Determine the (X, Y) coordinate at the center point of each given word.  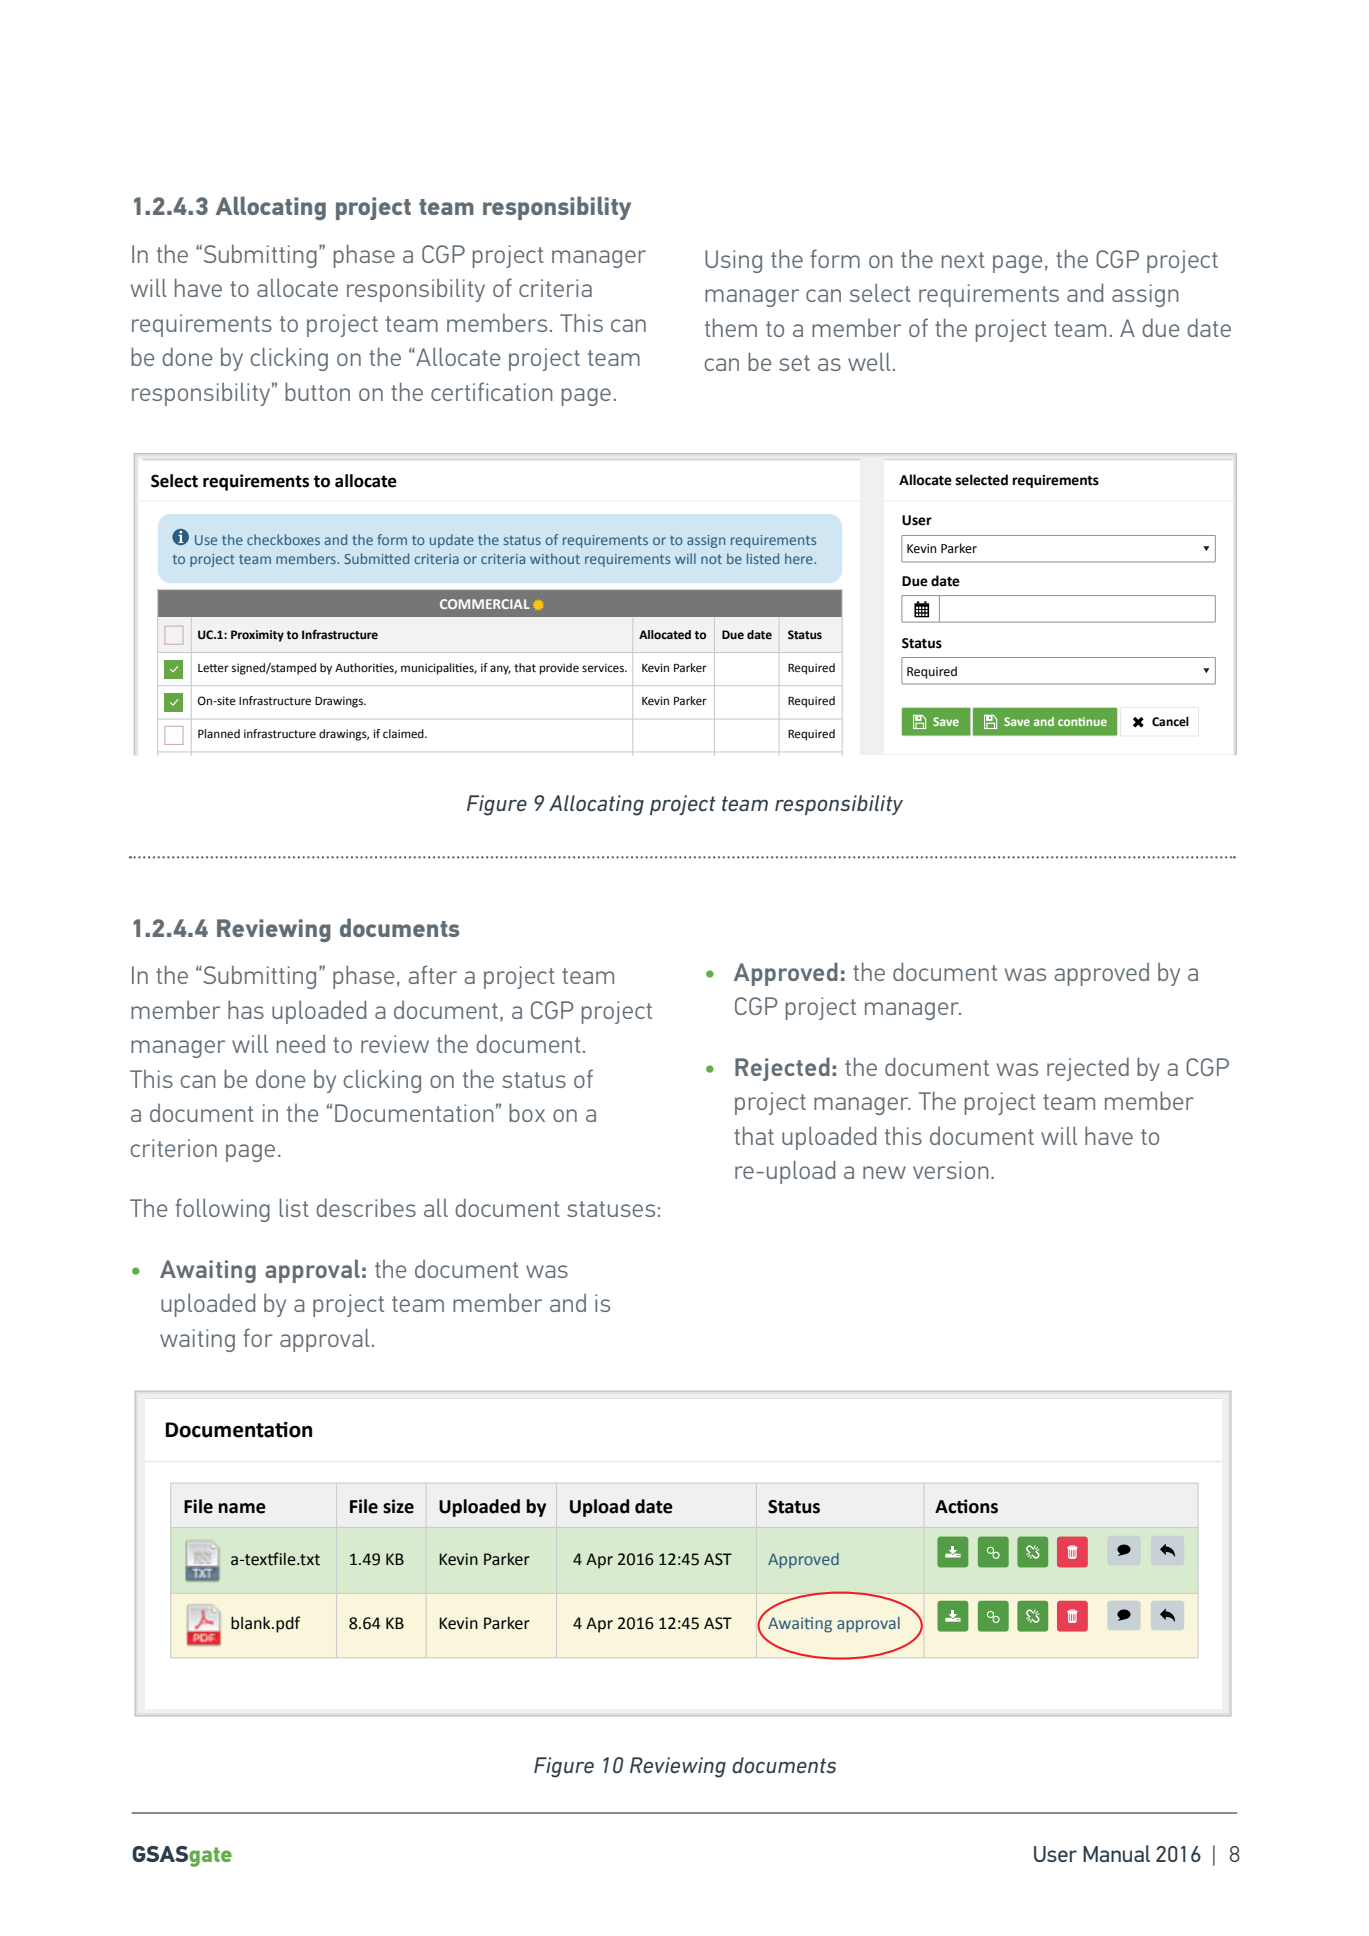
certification (492, 391)
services (604, 668)
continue (1082, 721)
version (951, 1170)
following (222, 1210)
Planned (219, 734)
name (242, 1508)
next (963, 260)
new (884, 1172)
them (731, 327)
